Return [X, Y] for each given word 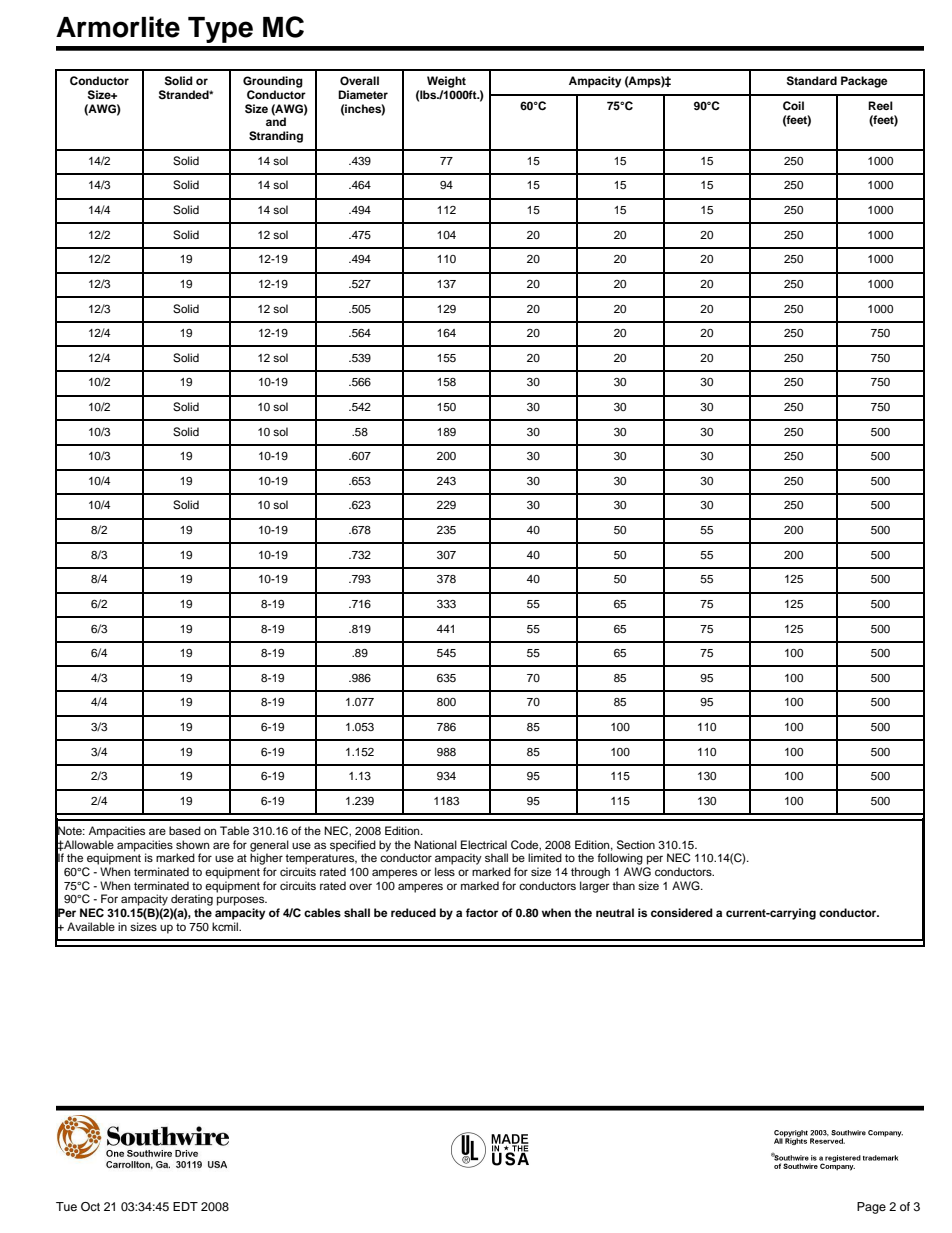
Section [636, 845]
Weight [446, 82]
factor [482, 912]
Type [220, 30]
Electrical [484, 844]
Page [871, 1208]
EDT [185, 1206]
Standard [812, 81]
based [185, 830]
